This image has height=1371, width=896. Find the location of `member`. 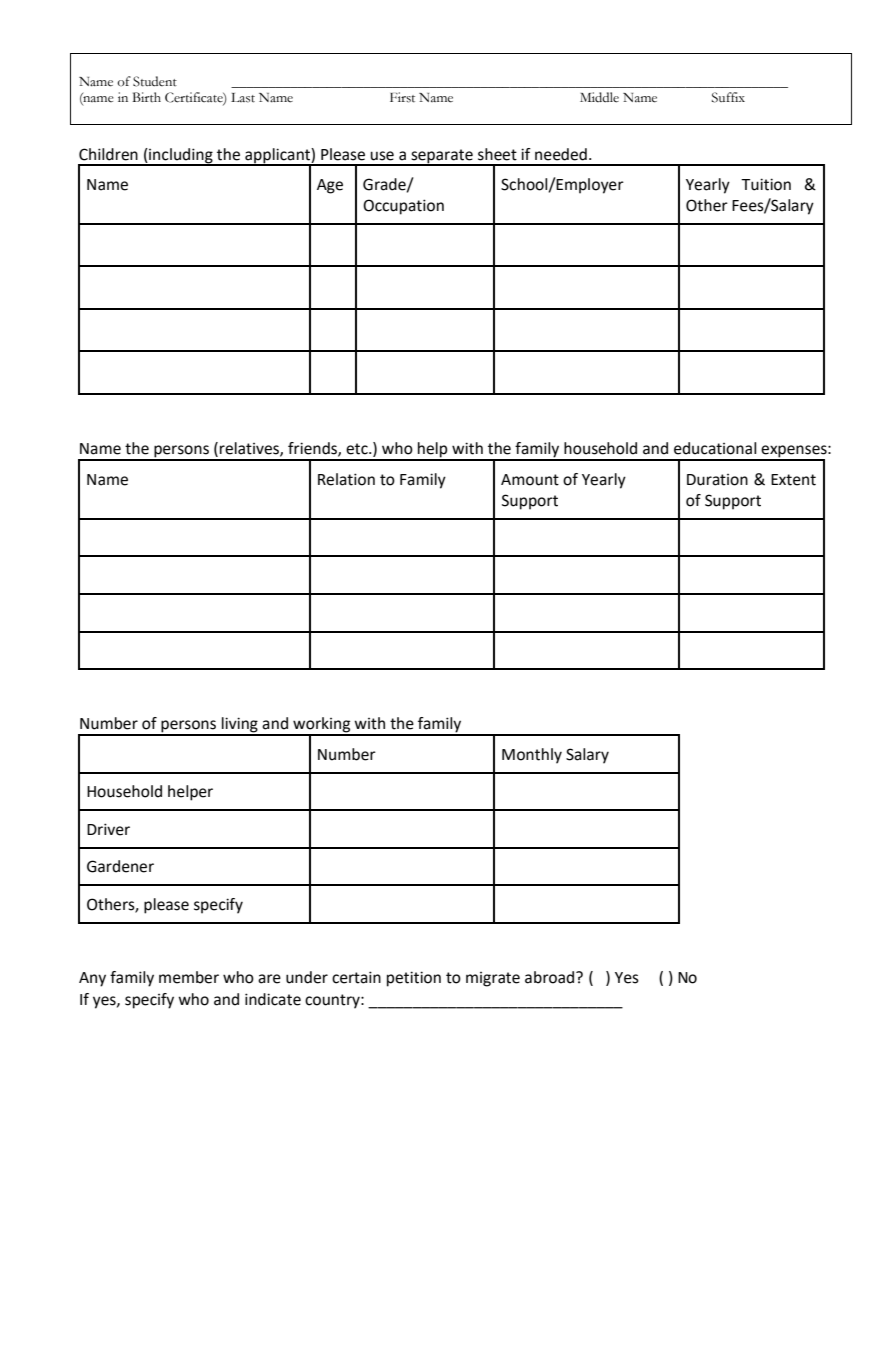

member is located at coordinates (189, 977).
